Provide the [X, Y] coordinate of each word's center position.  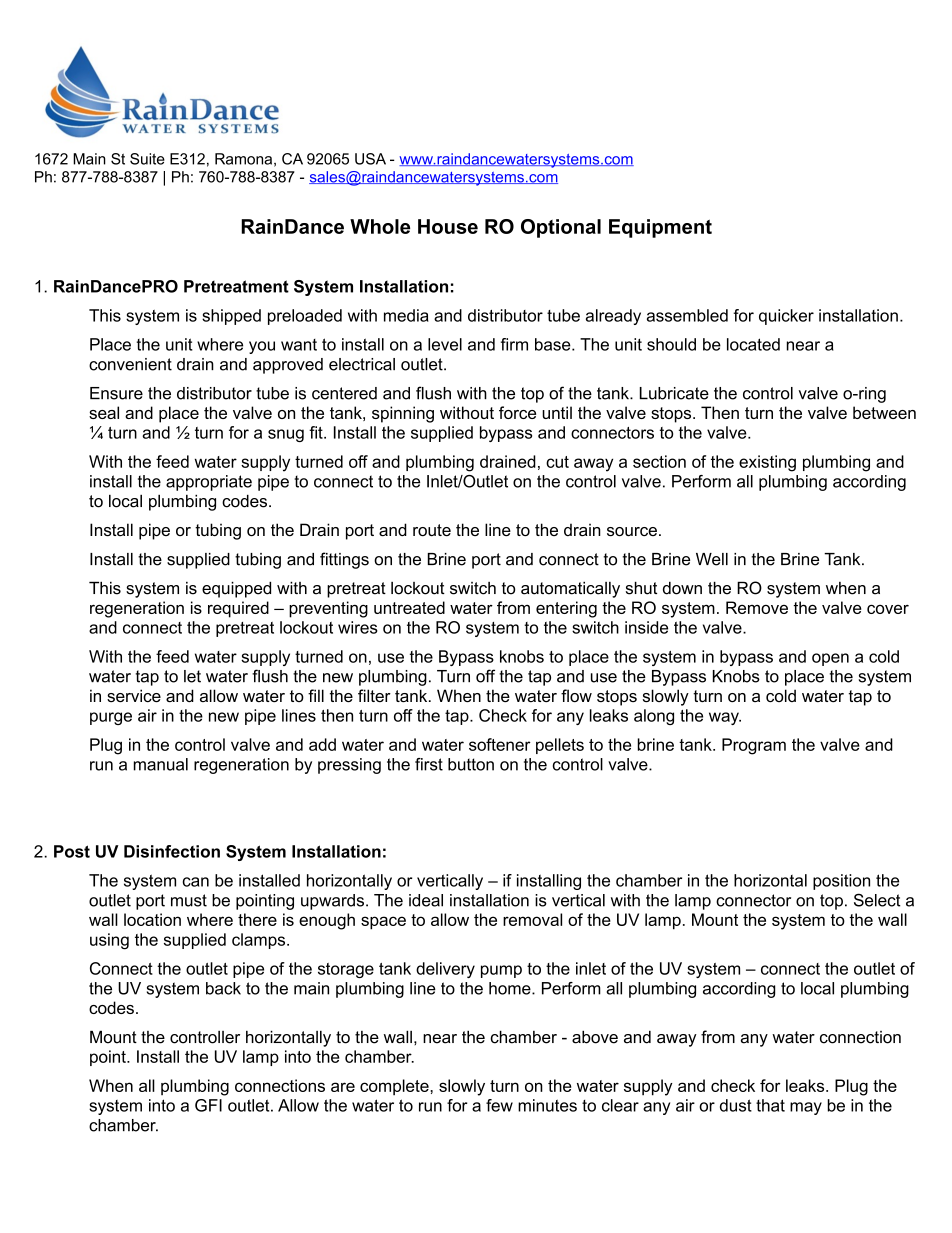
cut [557, 462]
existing [767, 463]
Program [754, 746]
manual [161, 764]
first [429, 764]
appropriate [209, 483]
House [448, 226]
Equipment [660, 228]
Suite [147, 159]
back [223, 988]
